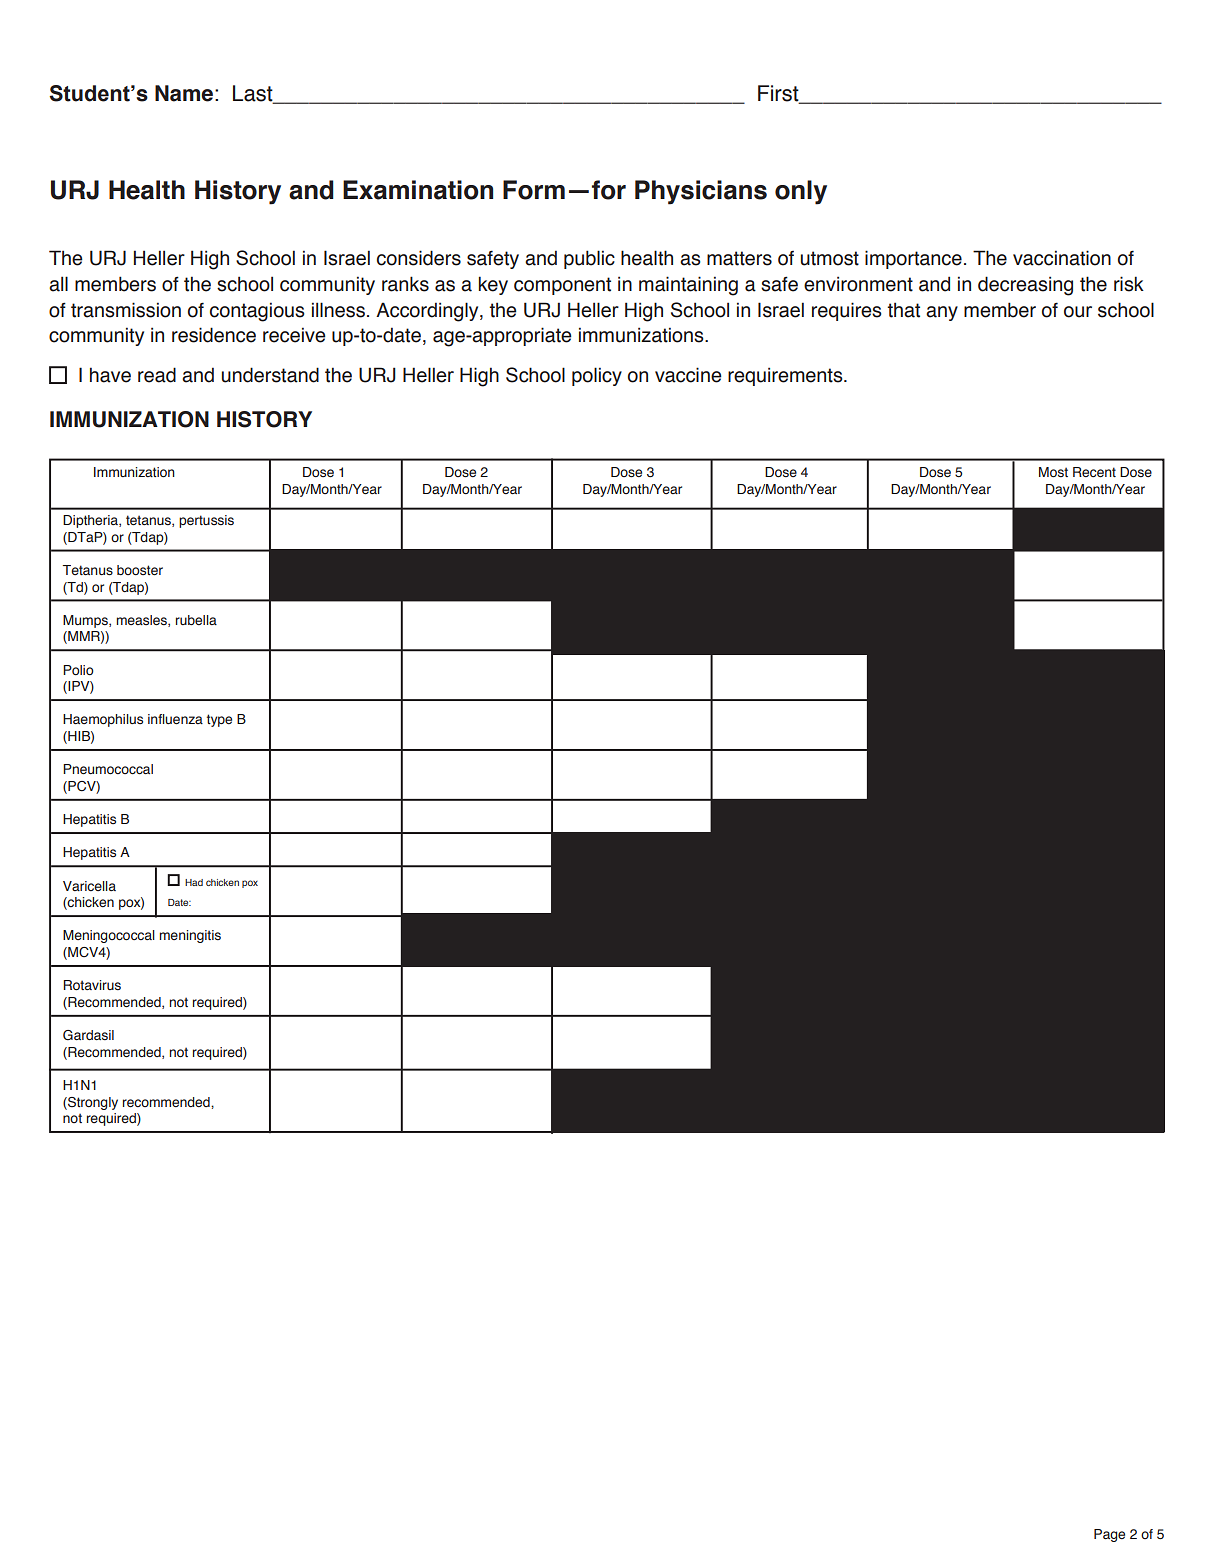 Image resolution: width=1211 pixels, height=1568 pixels. Describe the element at coordinates (190, 936) in the image. I see `meningitis` at that location.
